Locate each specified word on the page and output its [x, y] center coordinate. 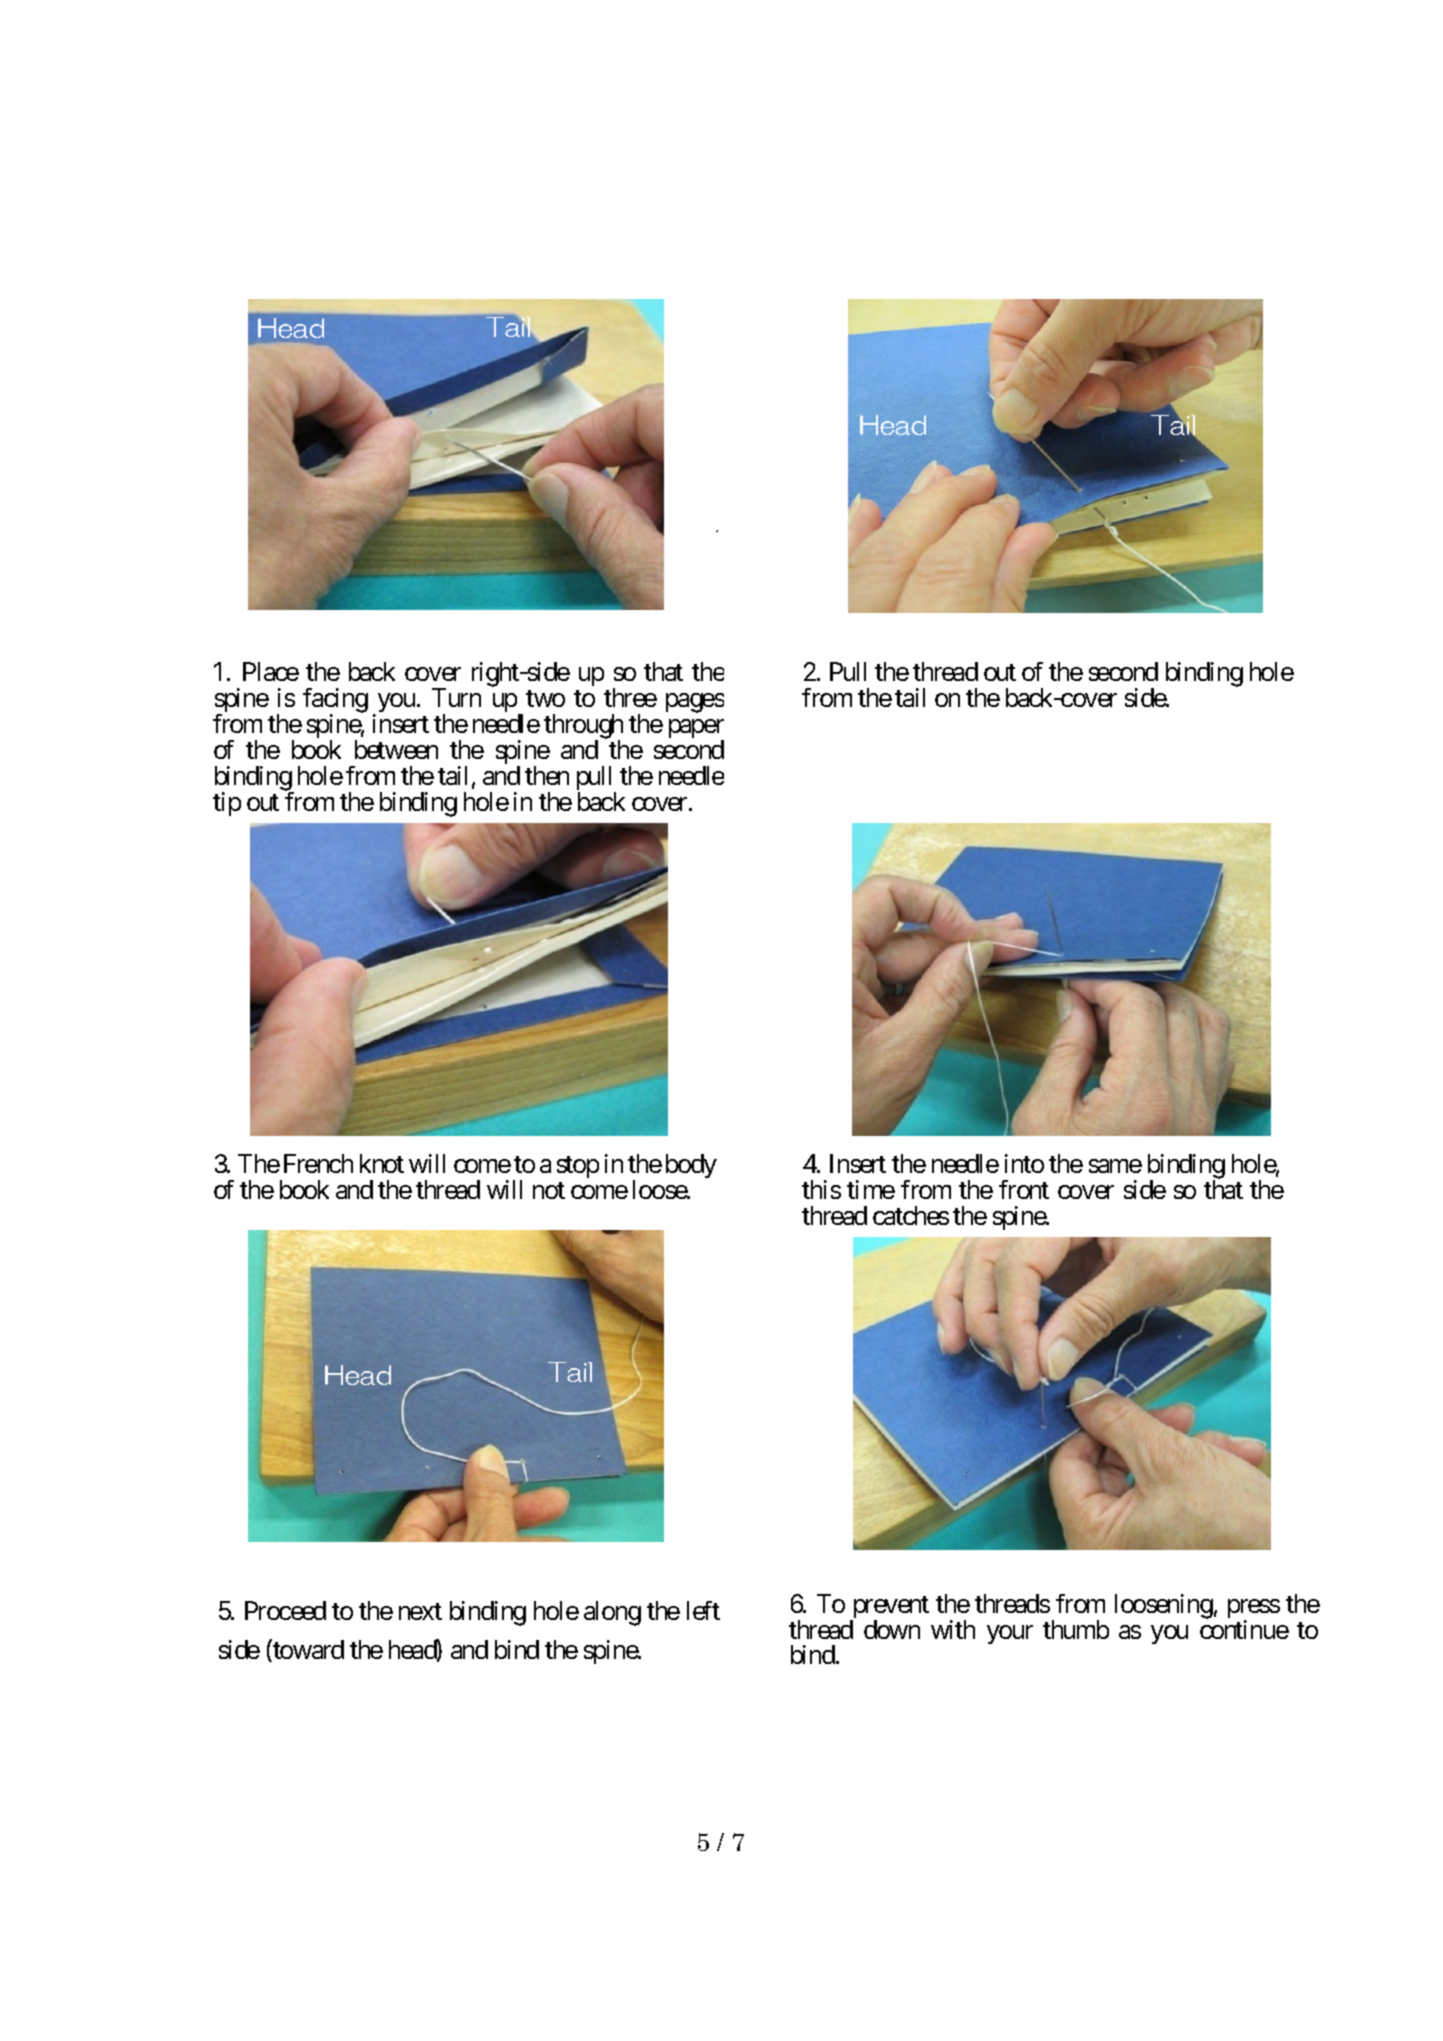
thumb [1076, 1629]
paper [696, 730]
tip [227, 804]
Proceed [285, 1610]
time [871, 1189]
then [547, 775]
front [1024, 1189]
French [318, 1163]
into [1024, 1163]
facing [335, 701]
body [691, 1166]
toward [307, 1651]
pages [695, 703]
